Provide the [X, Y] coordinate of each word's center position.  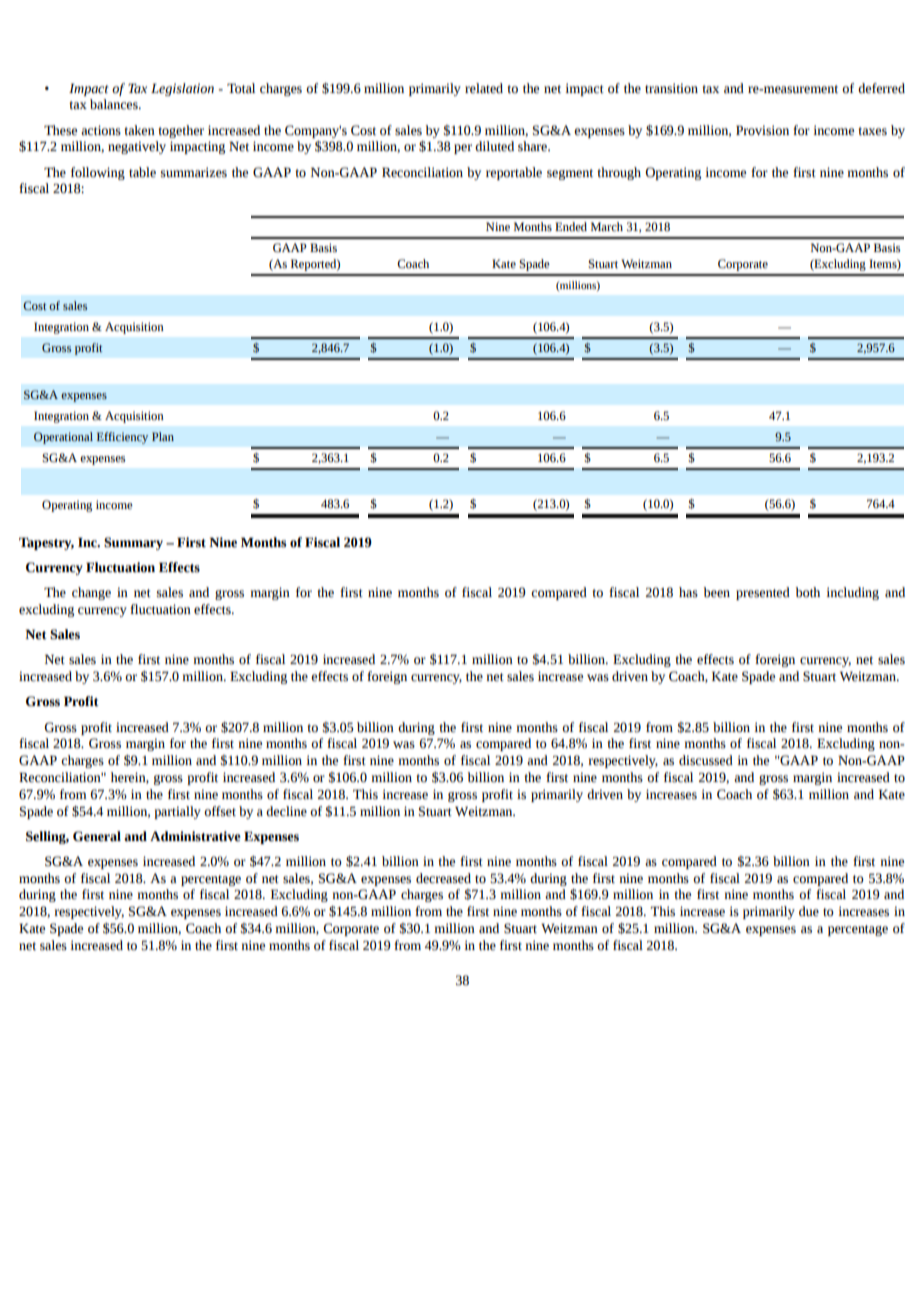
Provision [762, 130]
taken [139, 130]
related [484, 88]
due [809, 911]
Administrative [195, 836]
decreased [443, 878]
